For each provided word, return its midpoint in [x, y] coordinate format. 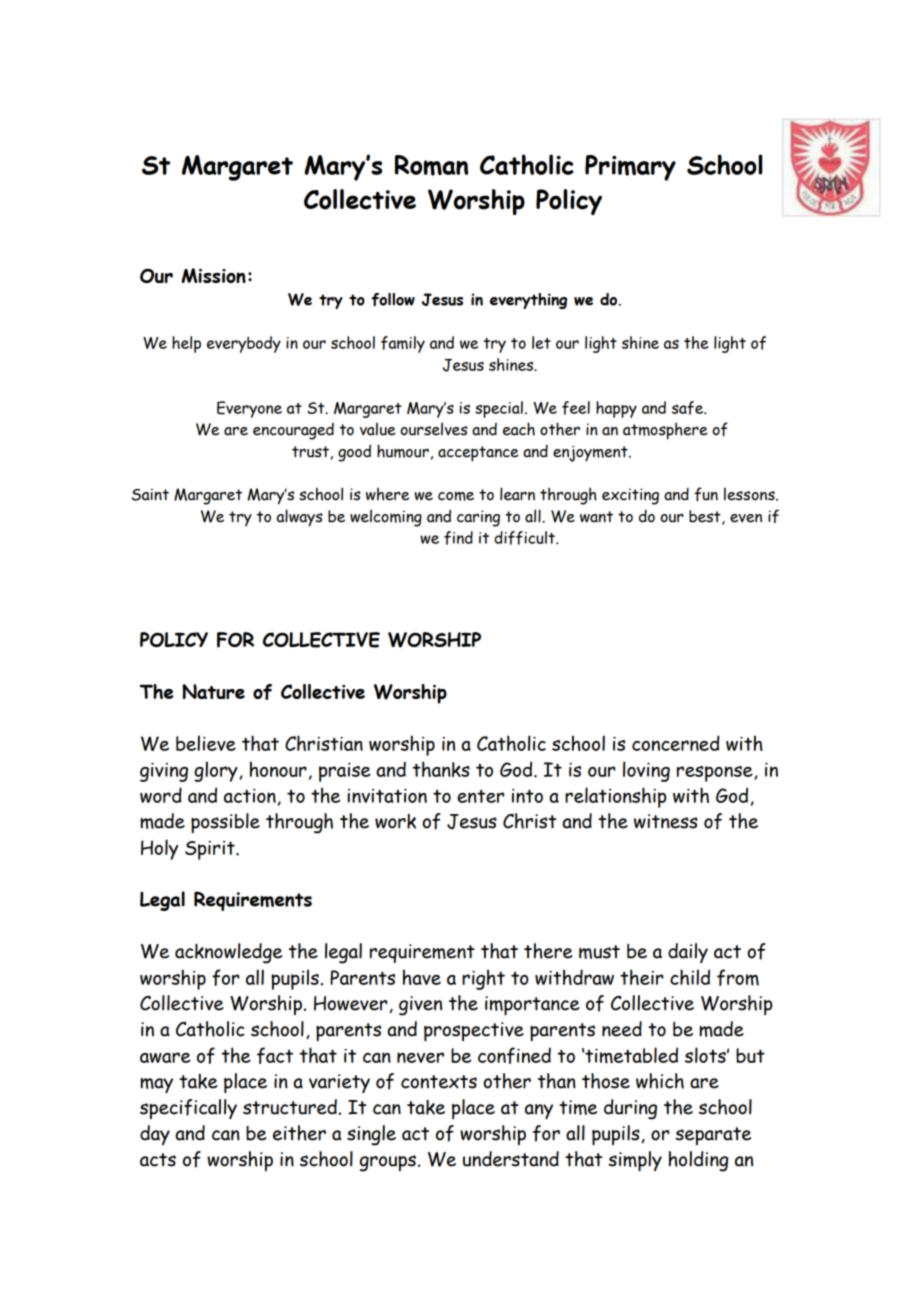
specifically [188, 1109]
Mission [214, 275]
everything [528, 301]
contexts [439, 1082]
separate [713, 1136]
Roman [431, 165]
